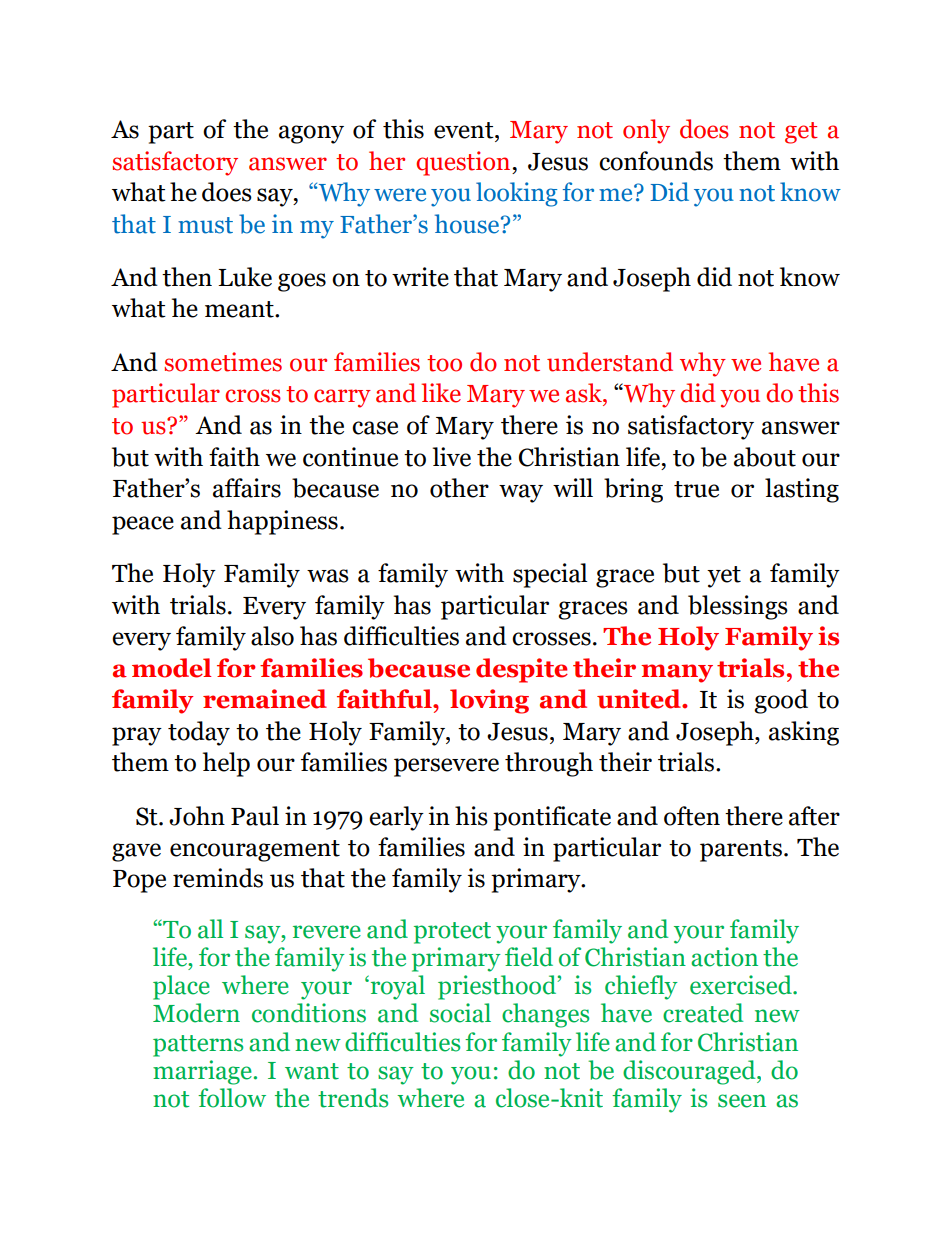 This screenshot has width=952, height=1233. What do you see at coordinates (272, 636) in the screenshot?
I see `also` at bounding box center [272, 636].
